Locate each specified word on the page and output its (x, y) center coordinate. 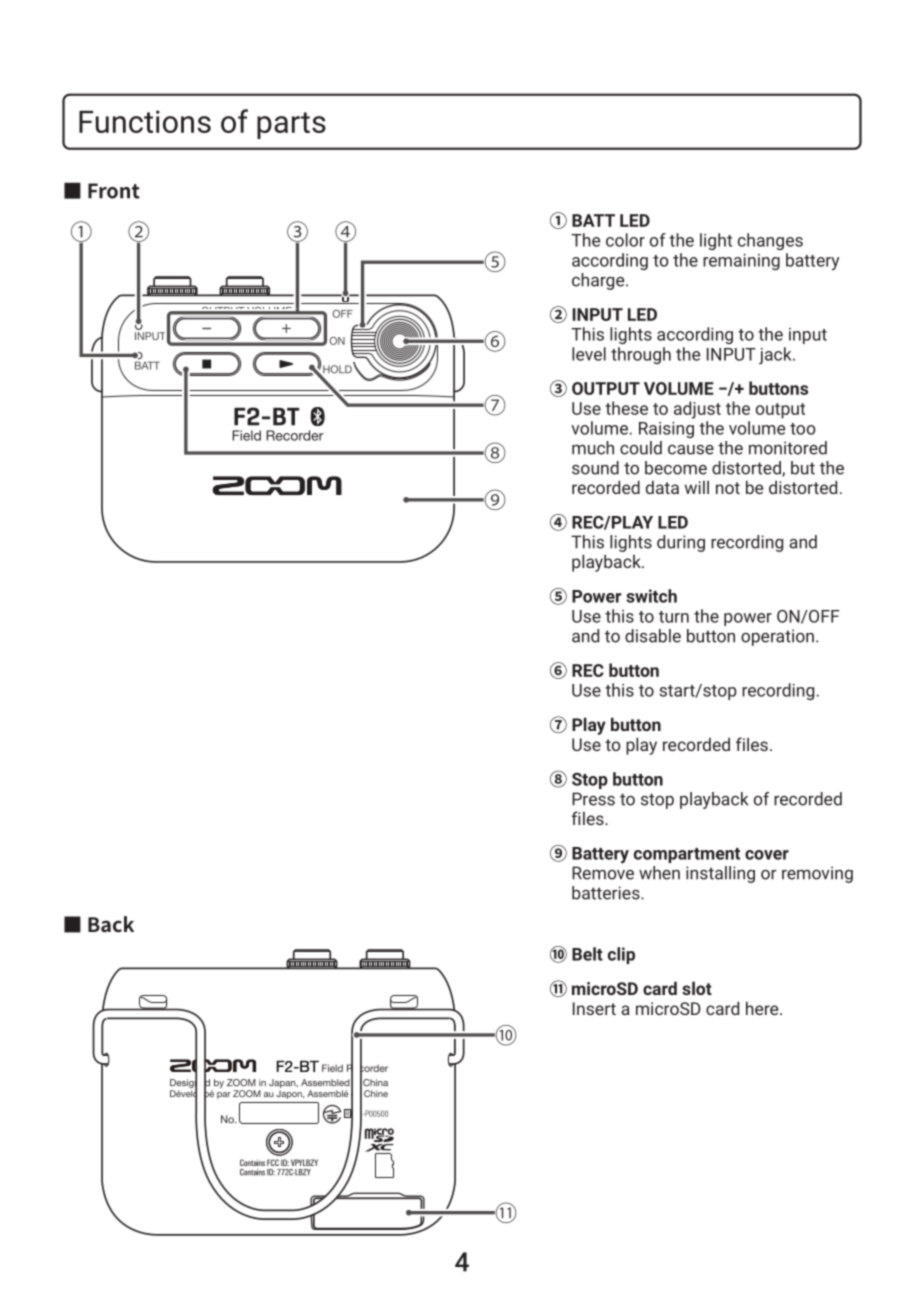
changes (770, 241)
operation (777, 637)
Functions (145, 121)
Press (593, 799)
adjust (697, 410)
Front (114, 191)
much (593, 448)
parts (291, 125)
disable (653, 636)
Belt (587, 954)
